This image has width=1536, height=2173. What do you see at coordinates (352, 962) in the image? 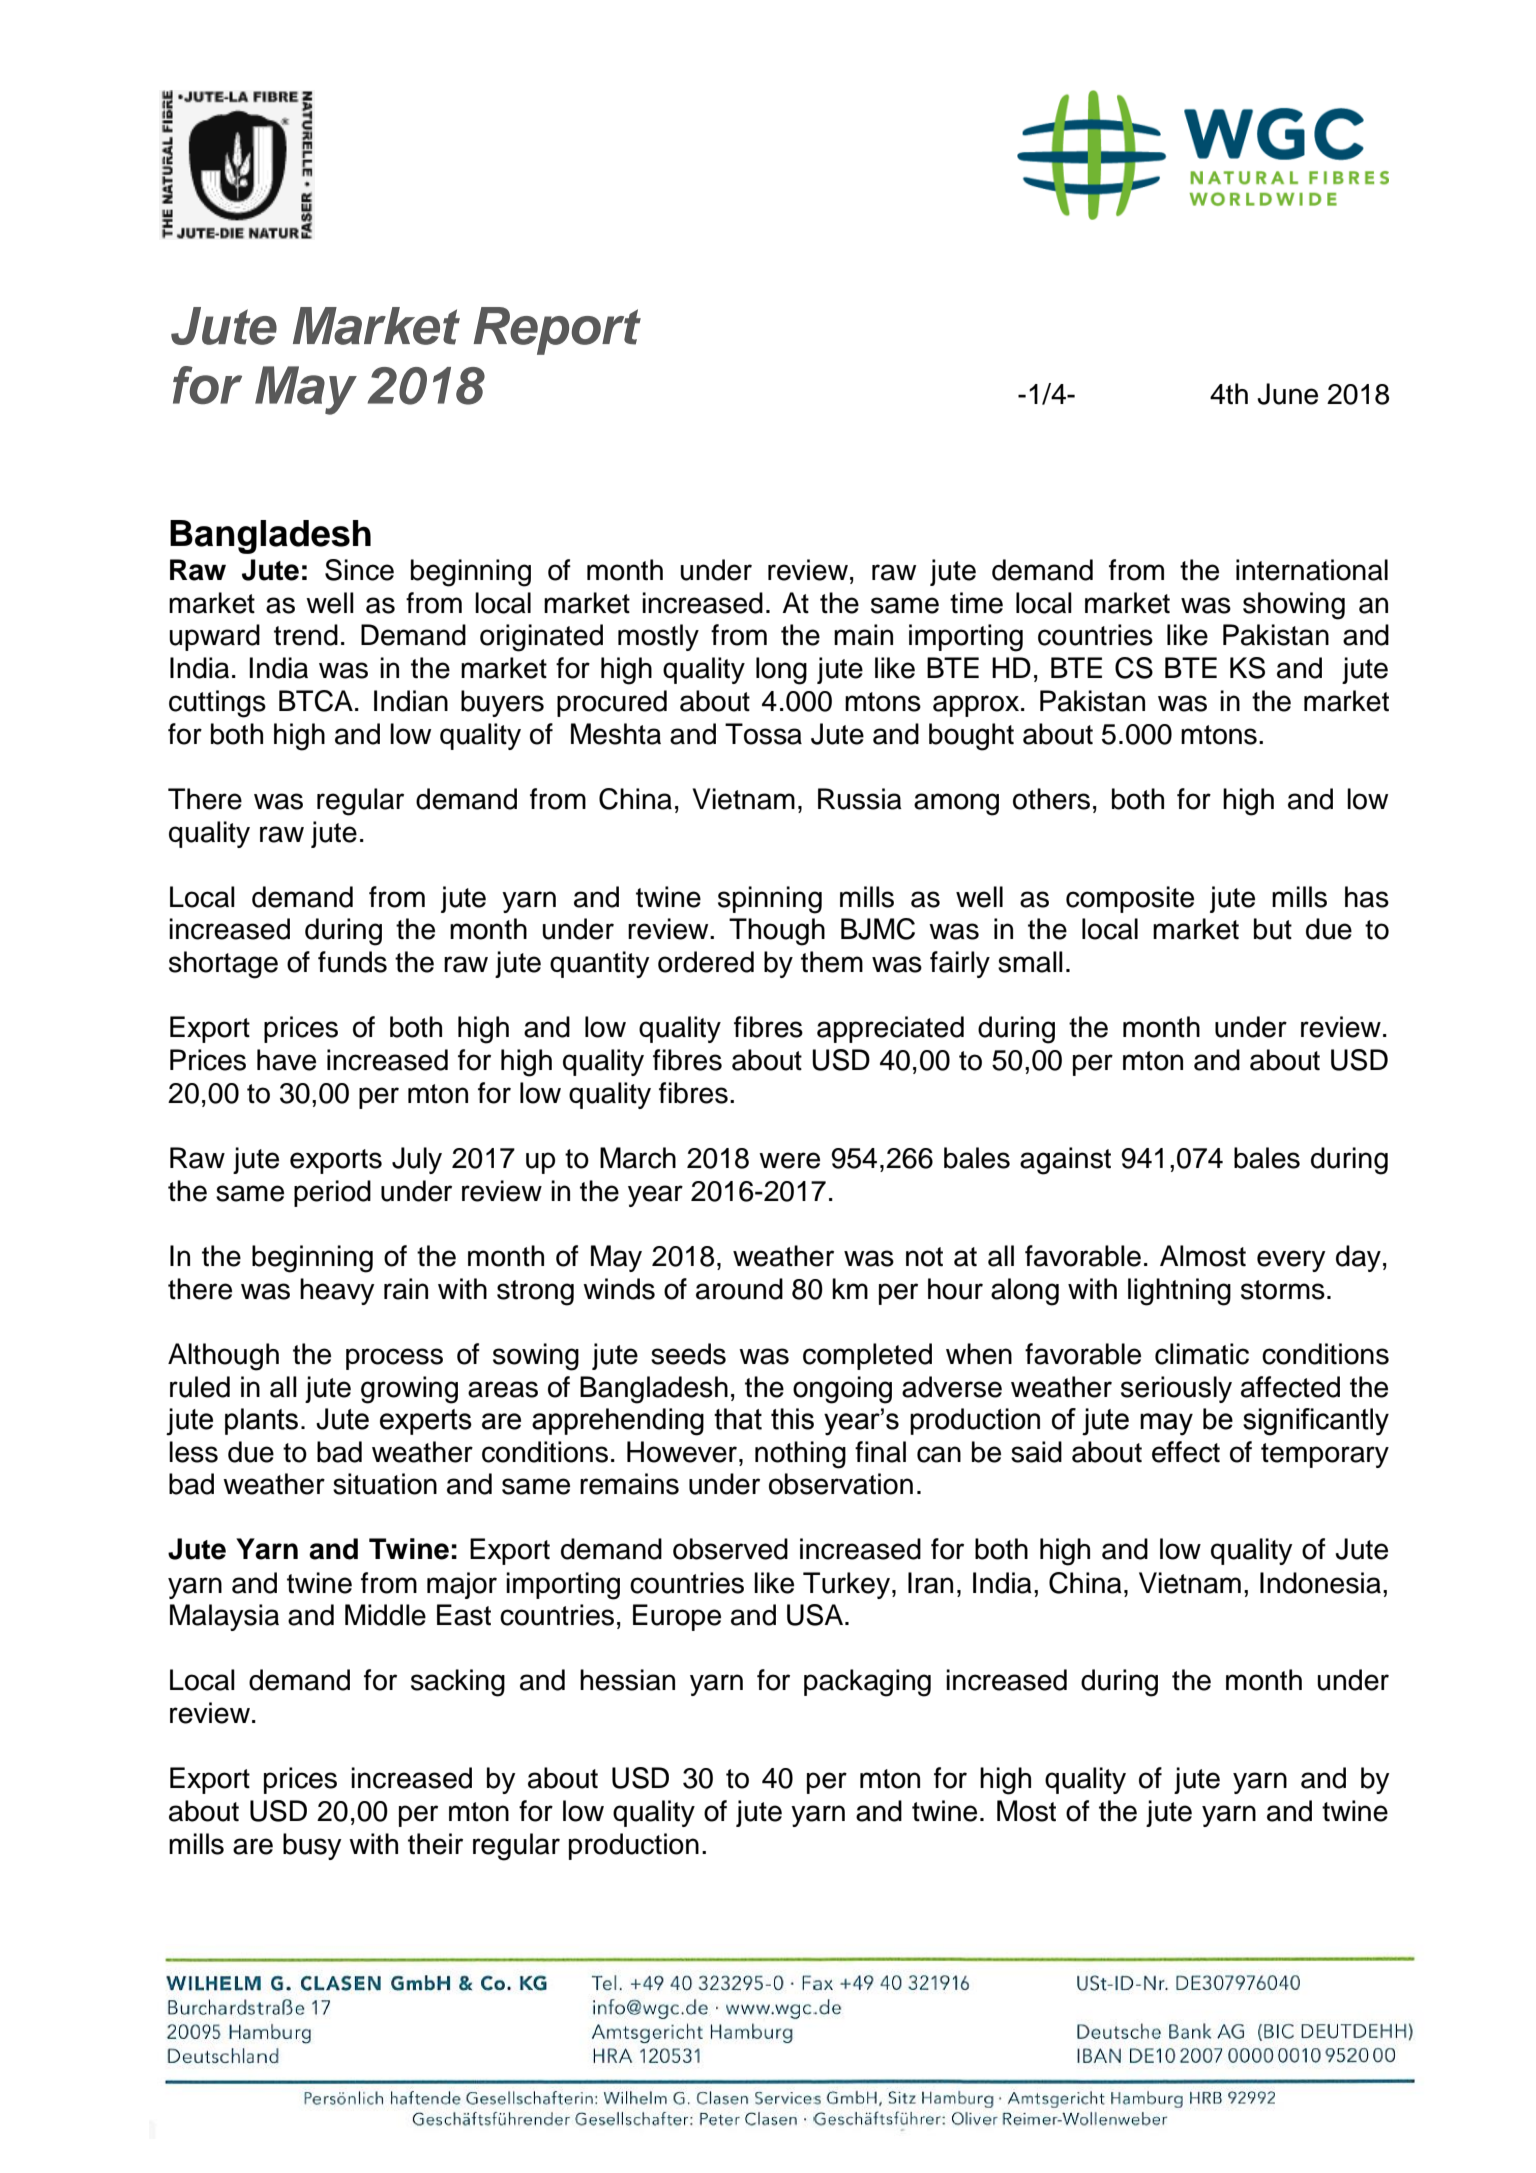
I see `funds` at bounding box center [352, 962].
